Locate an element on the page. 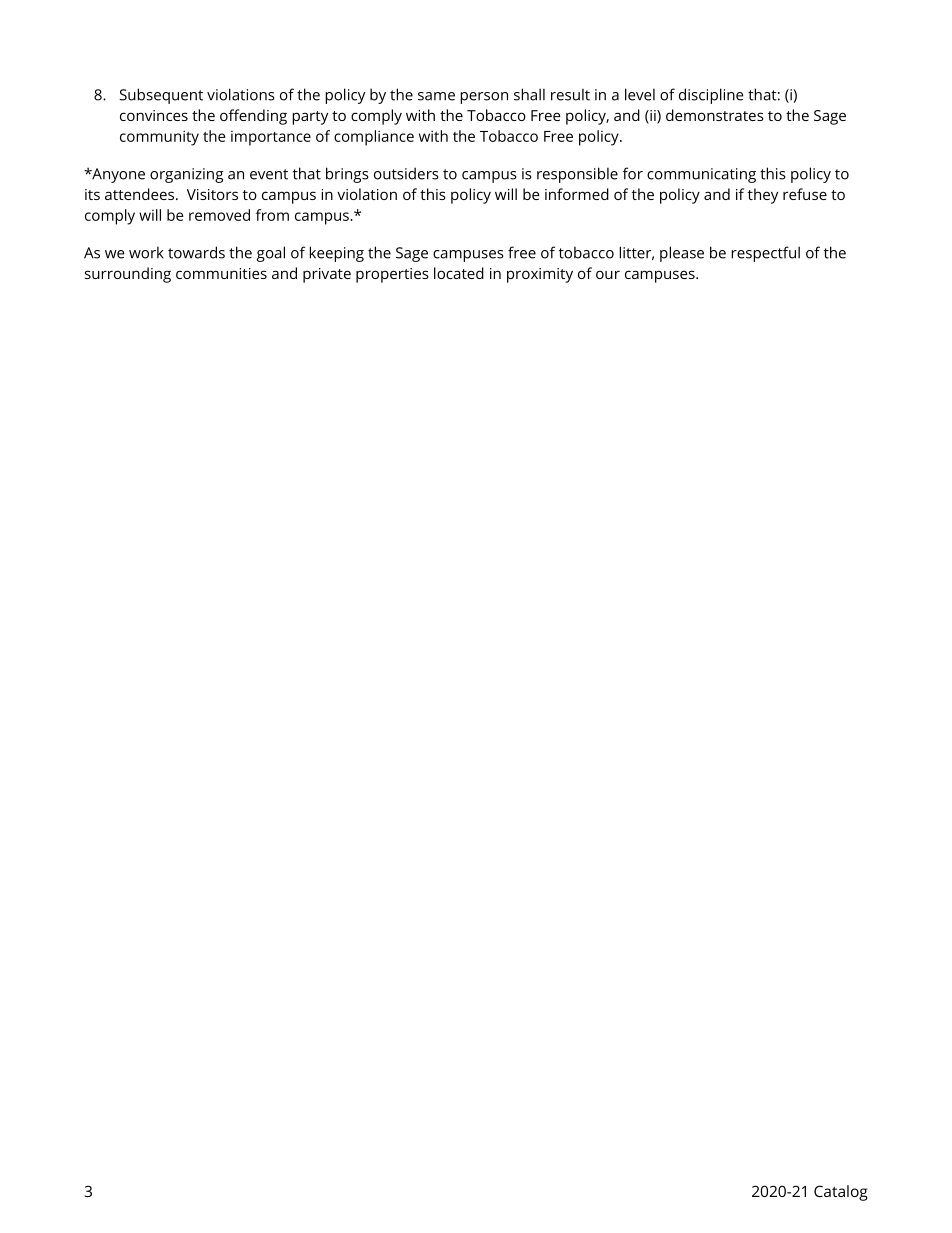 The image size is (952, 1233). Catalog is located at coordinates (841, 1193).
